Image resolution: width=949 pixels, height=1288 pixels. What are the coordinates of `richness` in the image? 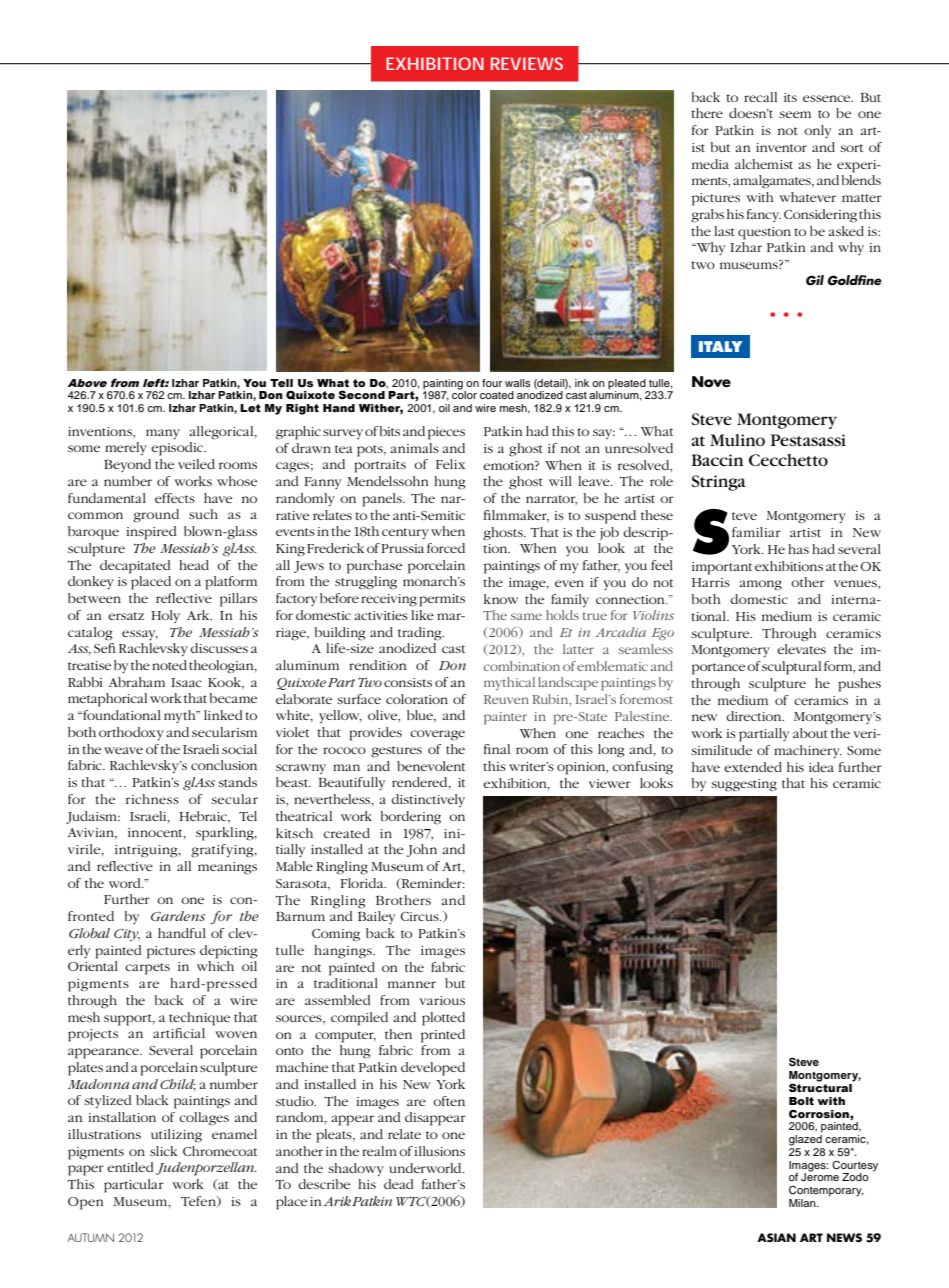 It's located at (152, 799).
